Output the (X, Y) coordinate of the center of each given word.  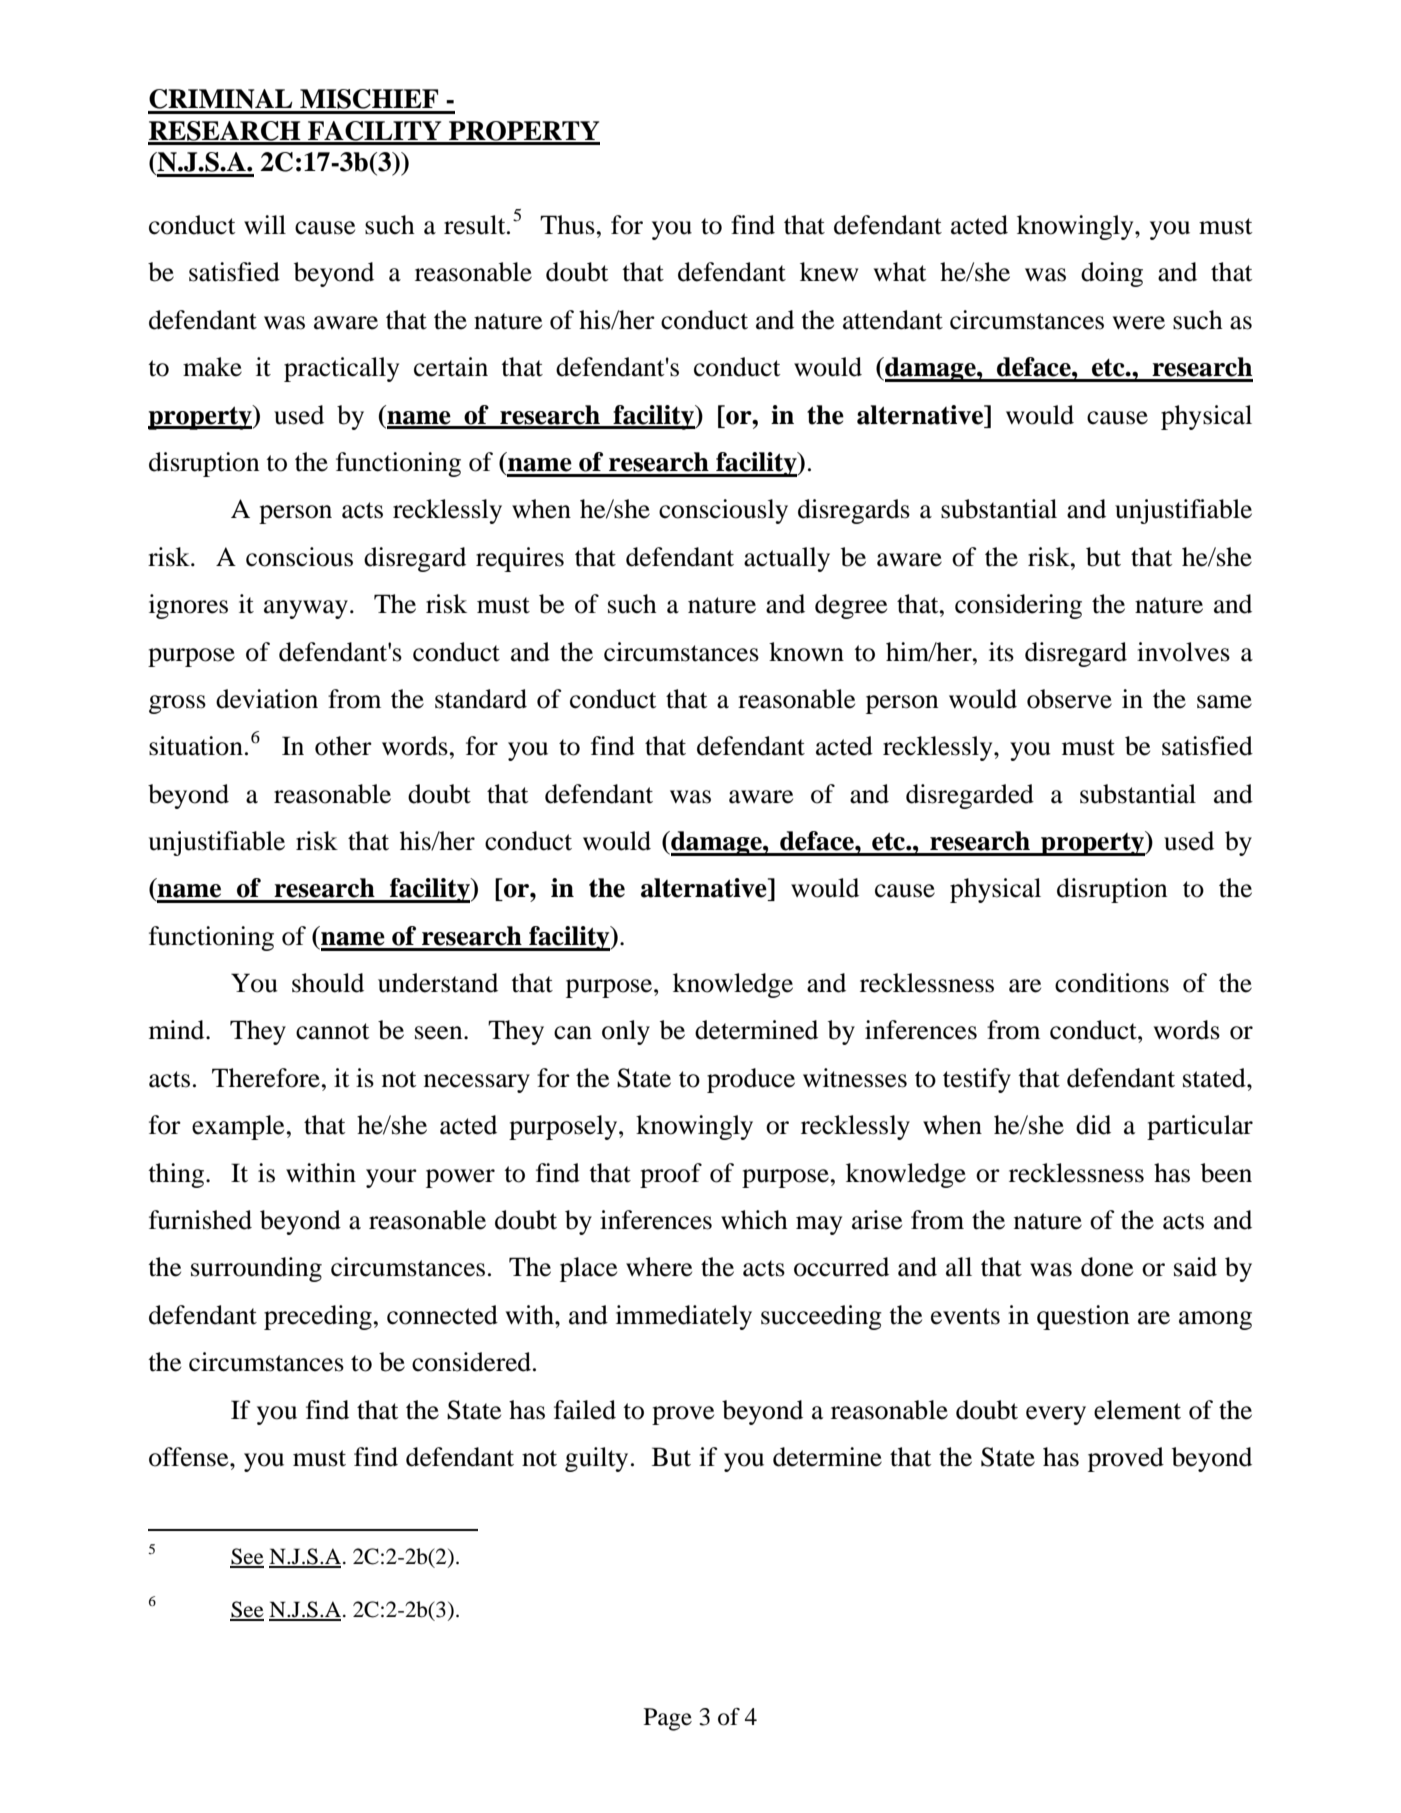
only (626, 1032)
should (328, 983)
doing (1112, 274)
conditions (1112, 983)
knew (829, 272)
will (265, 224)
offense (190, 1457)
